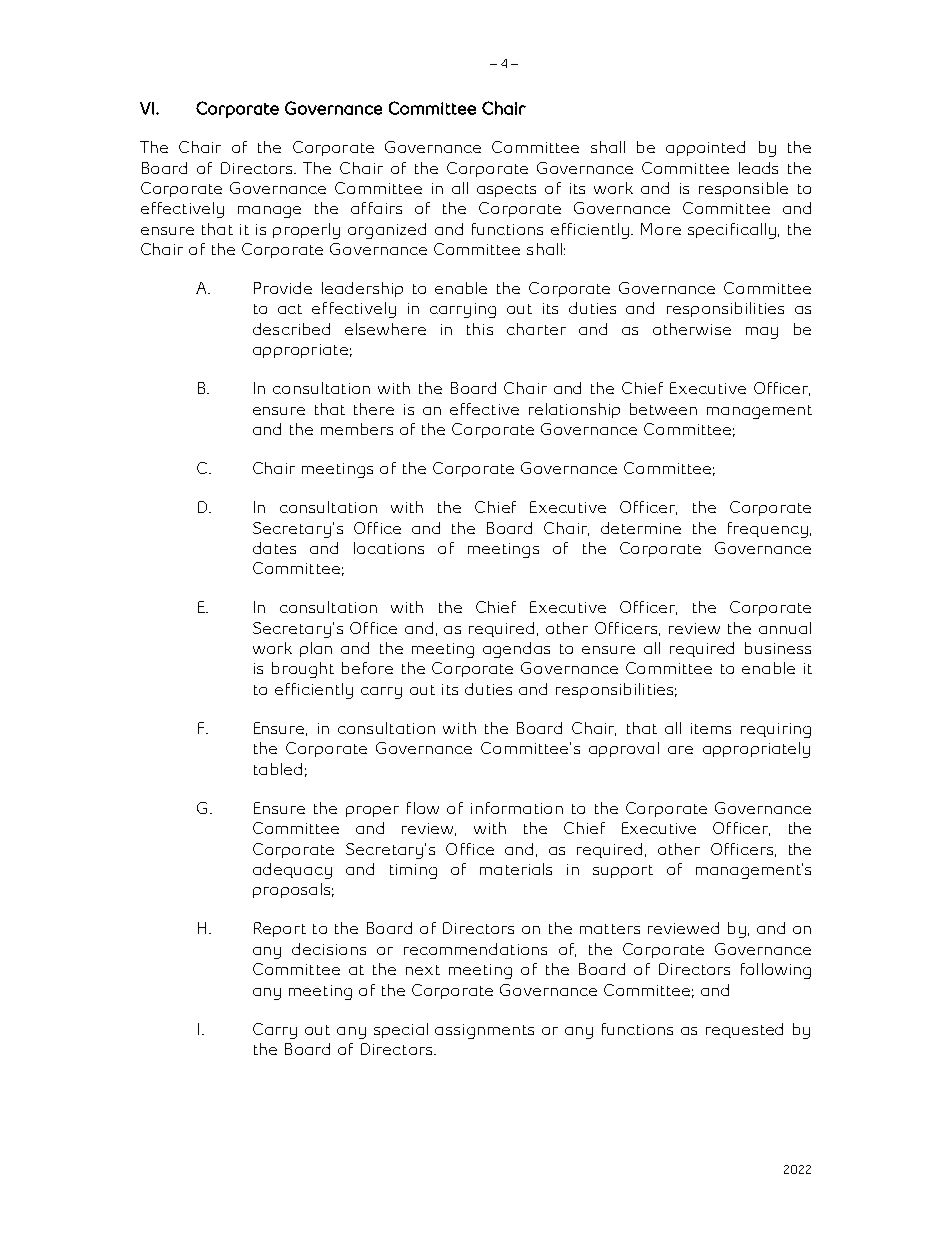 This screenshot has height=1233, width=952. I want to click on between, so click(663, 409).
